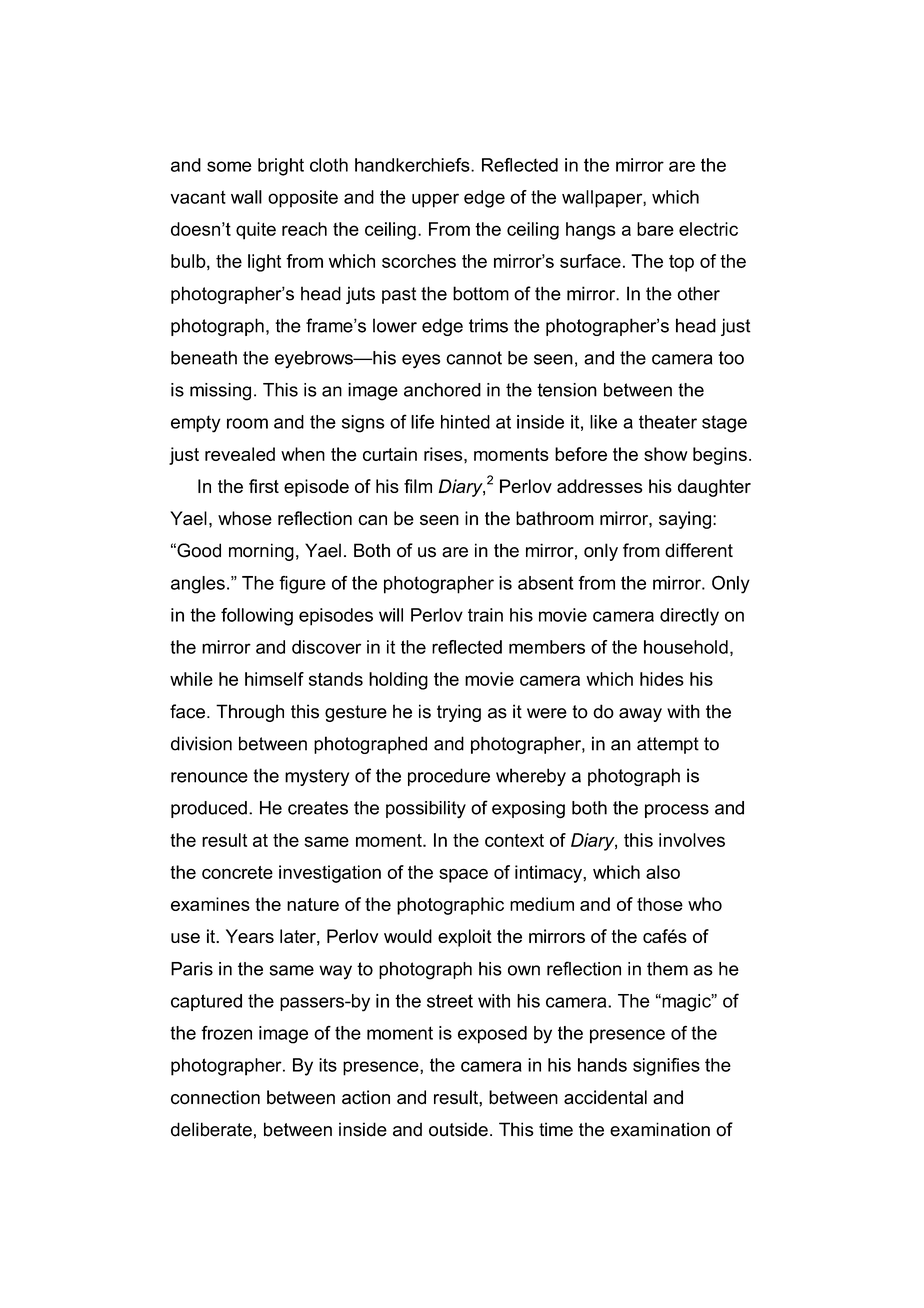 The height and width of the document is (1308, 924). Describe the element at coordinates (485, 615) in the document. I see `train` at that location.
